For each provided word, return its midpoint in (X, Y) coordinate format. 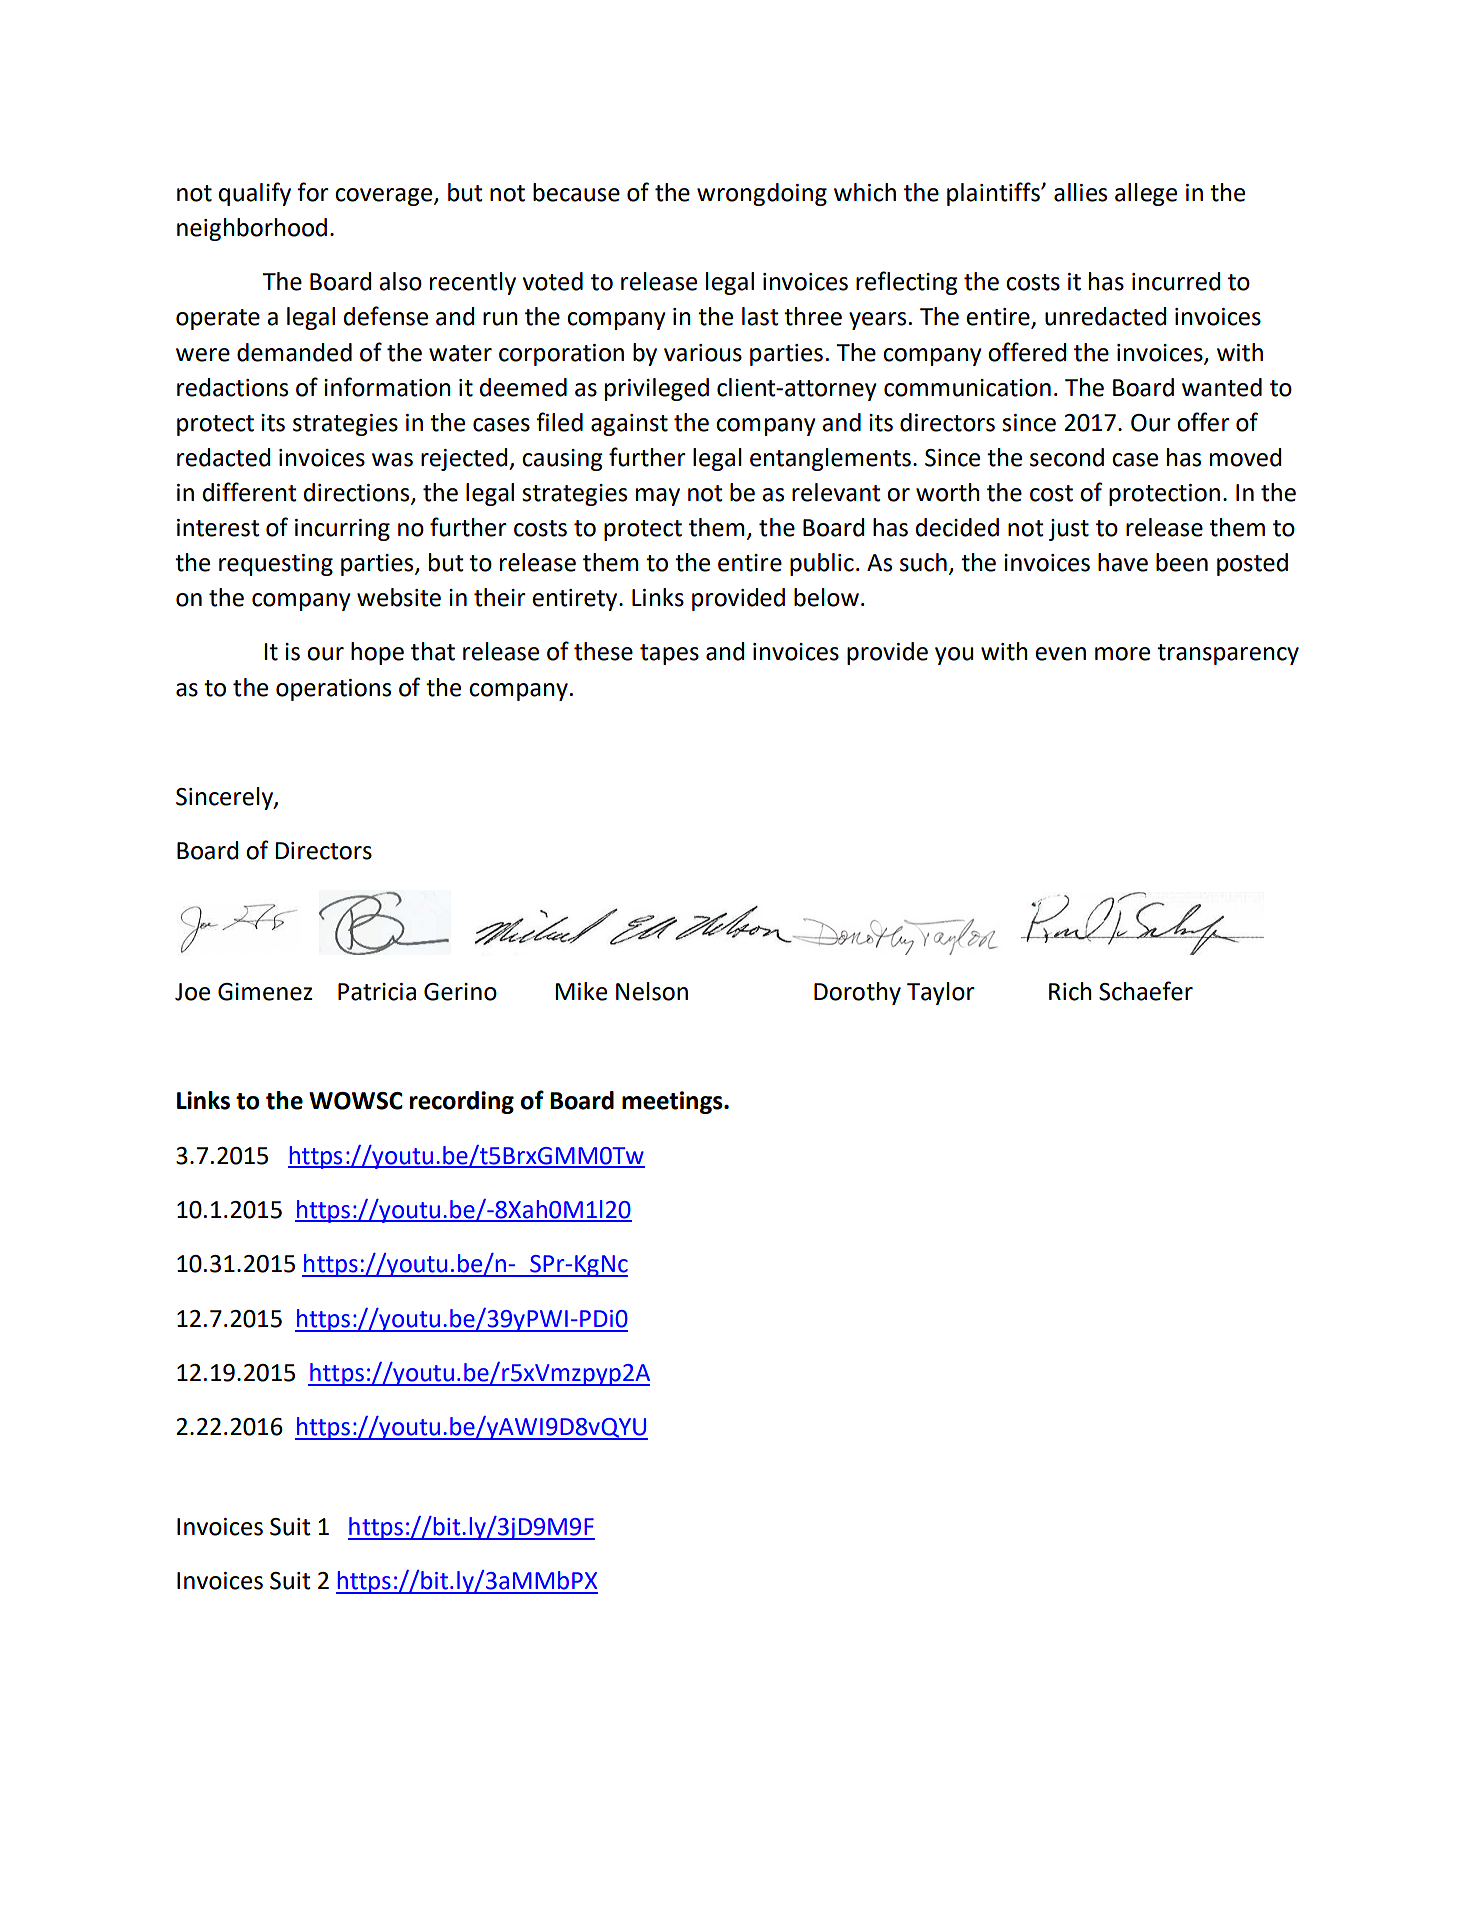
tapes (669, 654)
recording (462, 1102)
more (1122, 654)
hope (377, 653)
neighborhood (252, 229)
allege (1146, 194)
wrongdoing (762, 194)
